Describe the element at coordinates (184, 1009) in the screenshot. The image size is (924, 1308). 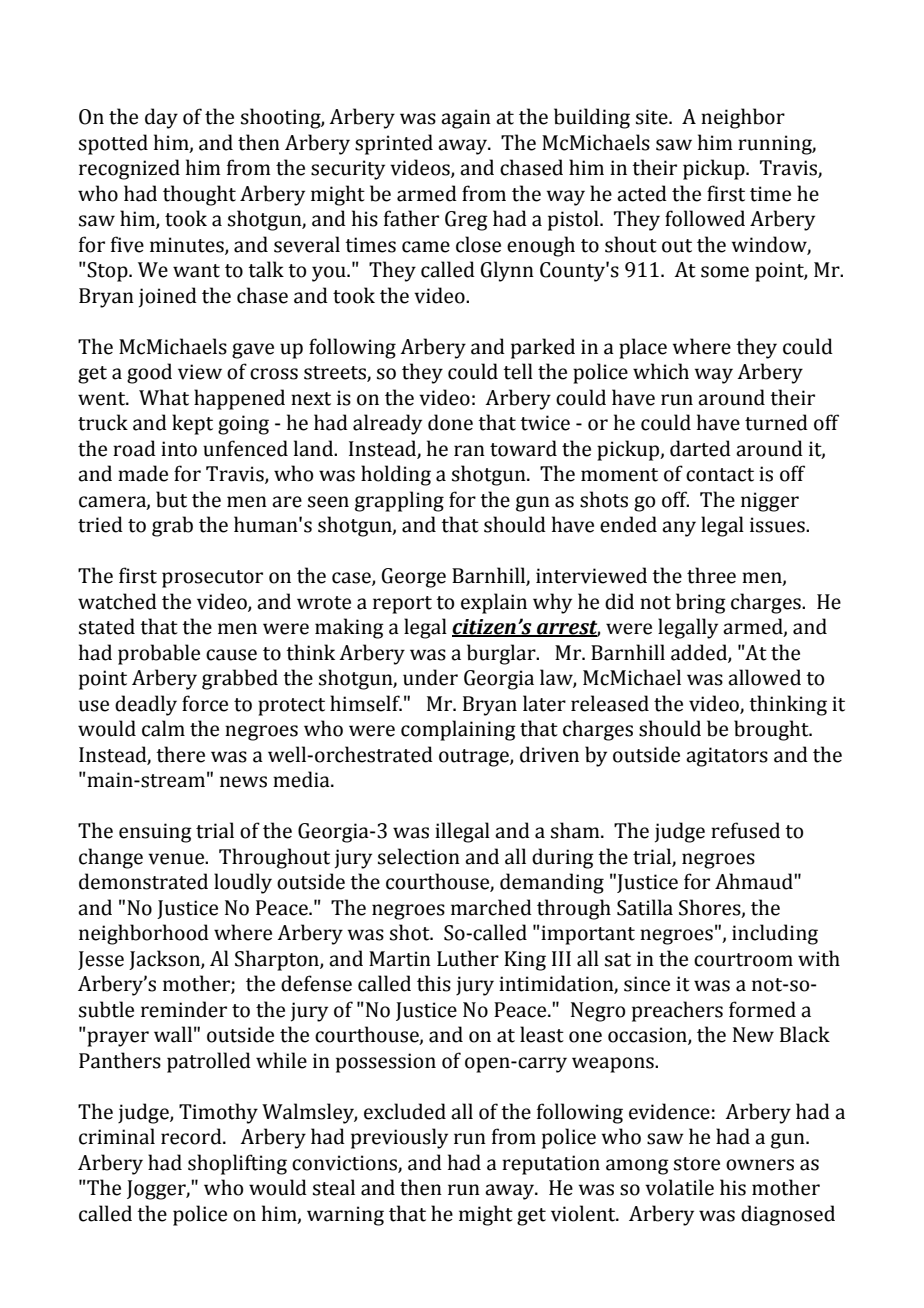
I see `reminder` at that location.
